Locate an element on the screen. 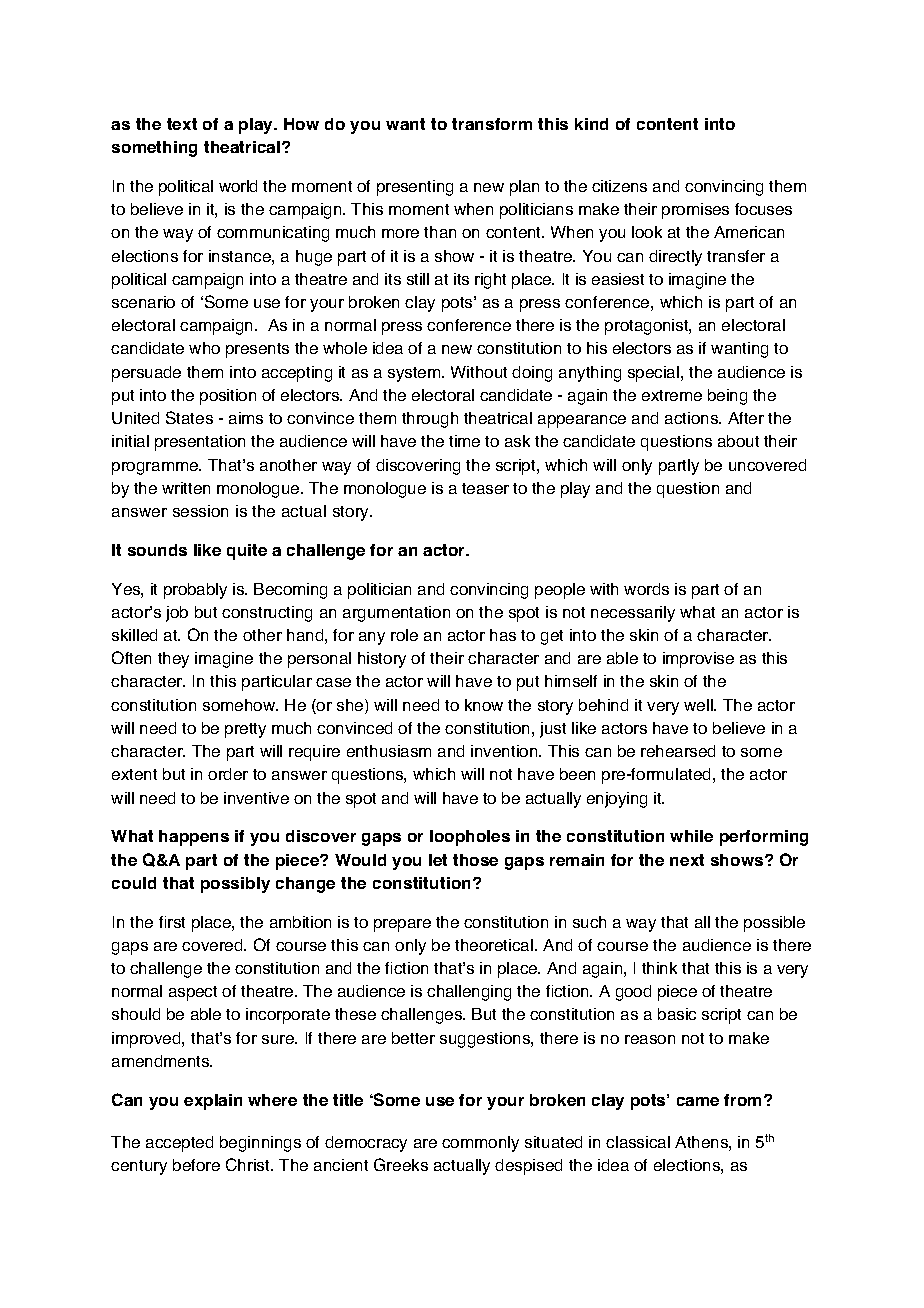 This screenshot has width=924, height=1308. text is located at coordinates (182, 124).
